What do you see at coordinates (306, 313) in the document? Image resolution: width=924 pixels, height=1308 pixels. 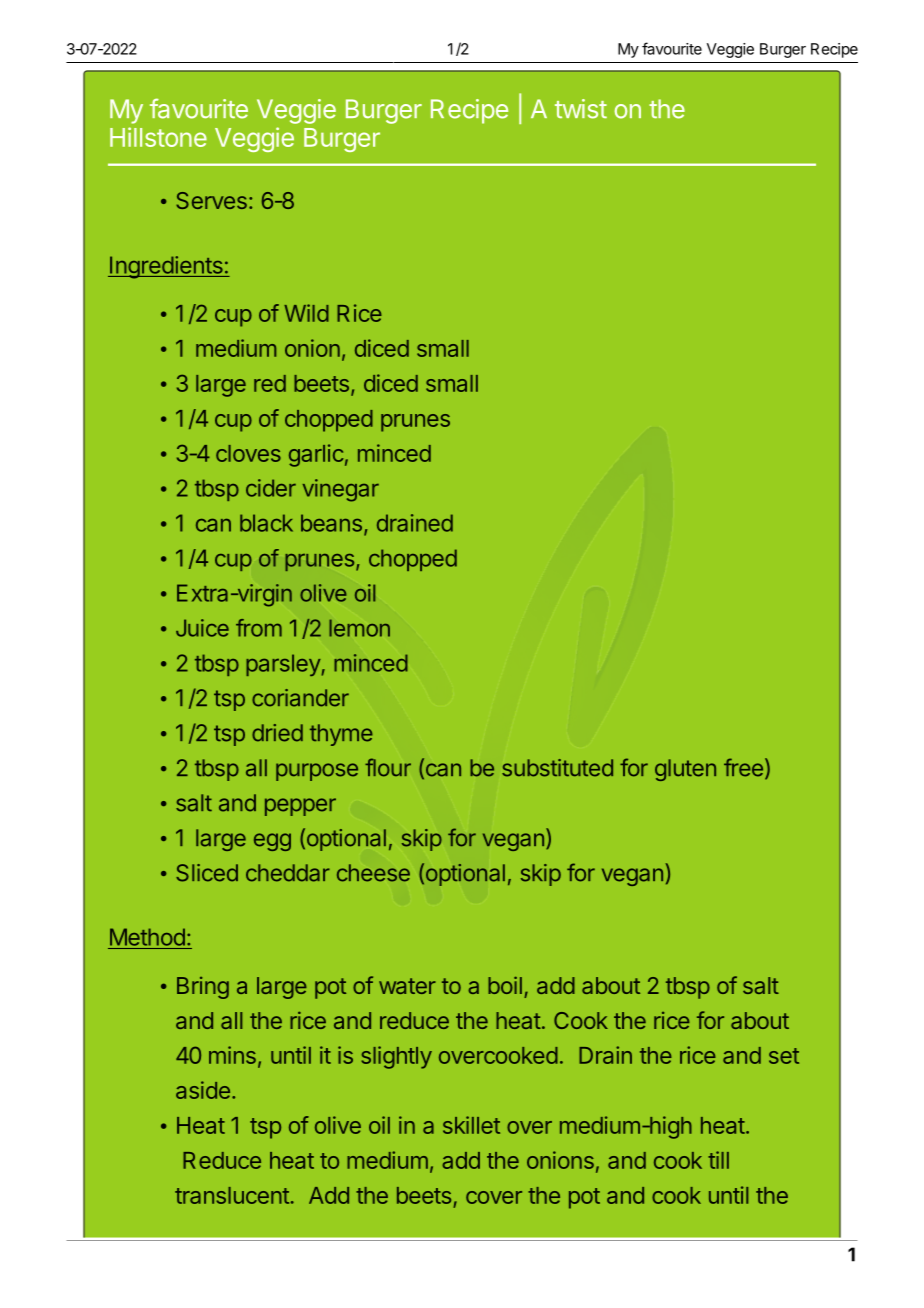 I see `Wild` at bounding box center [306, 313].
